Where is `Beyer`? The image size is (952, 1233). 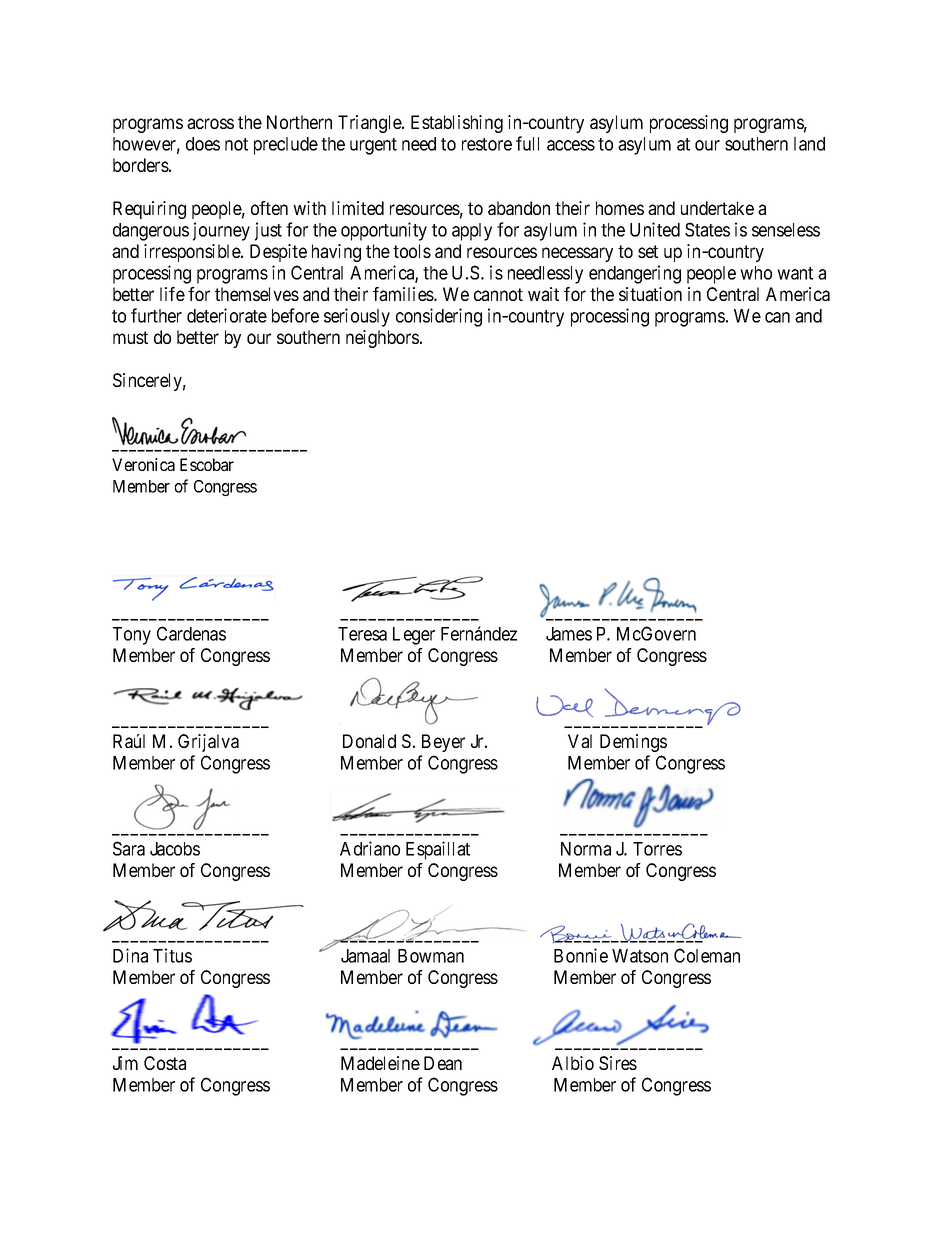
Beyer is located at coordinates (443, 743).
